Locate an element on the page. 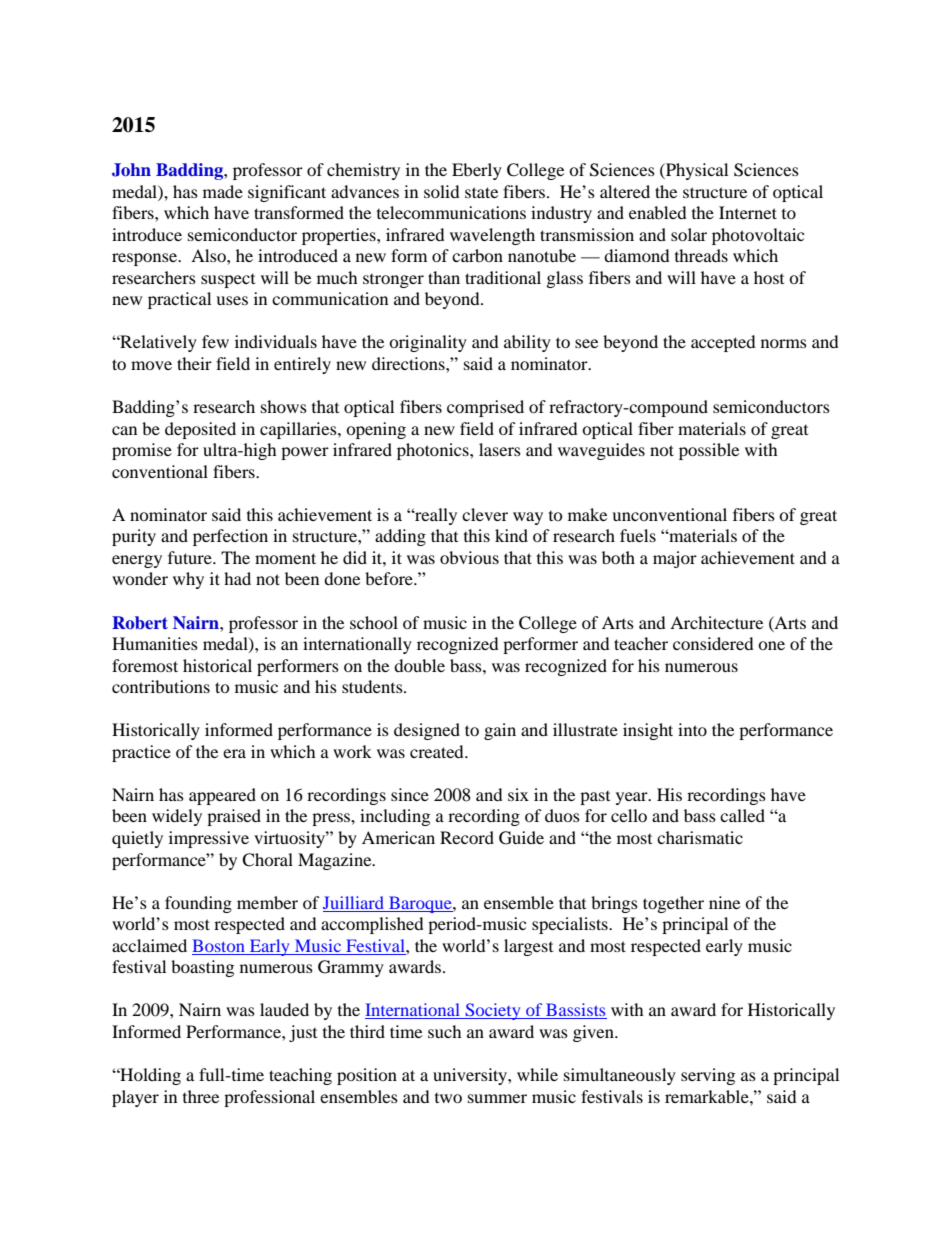 Image resolution: width=952 pixels, height=1233 pixels. serving is located at coordinates (708, 1076).
